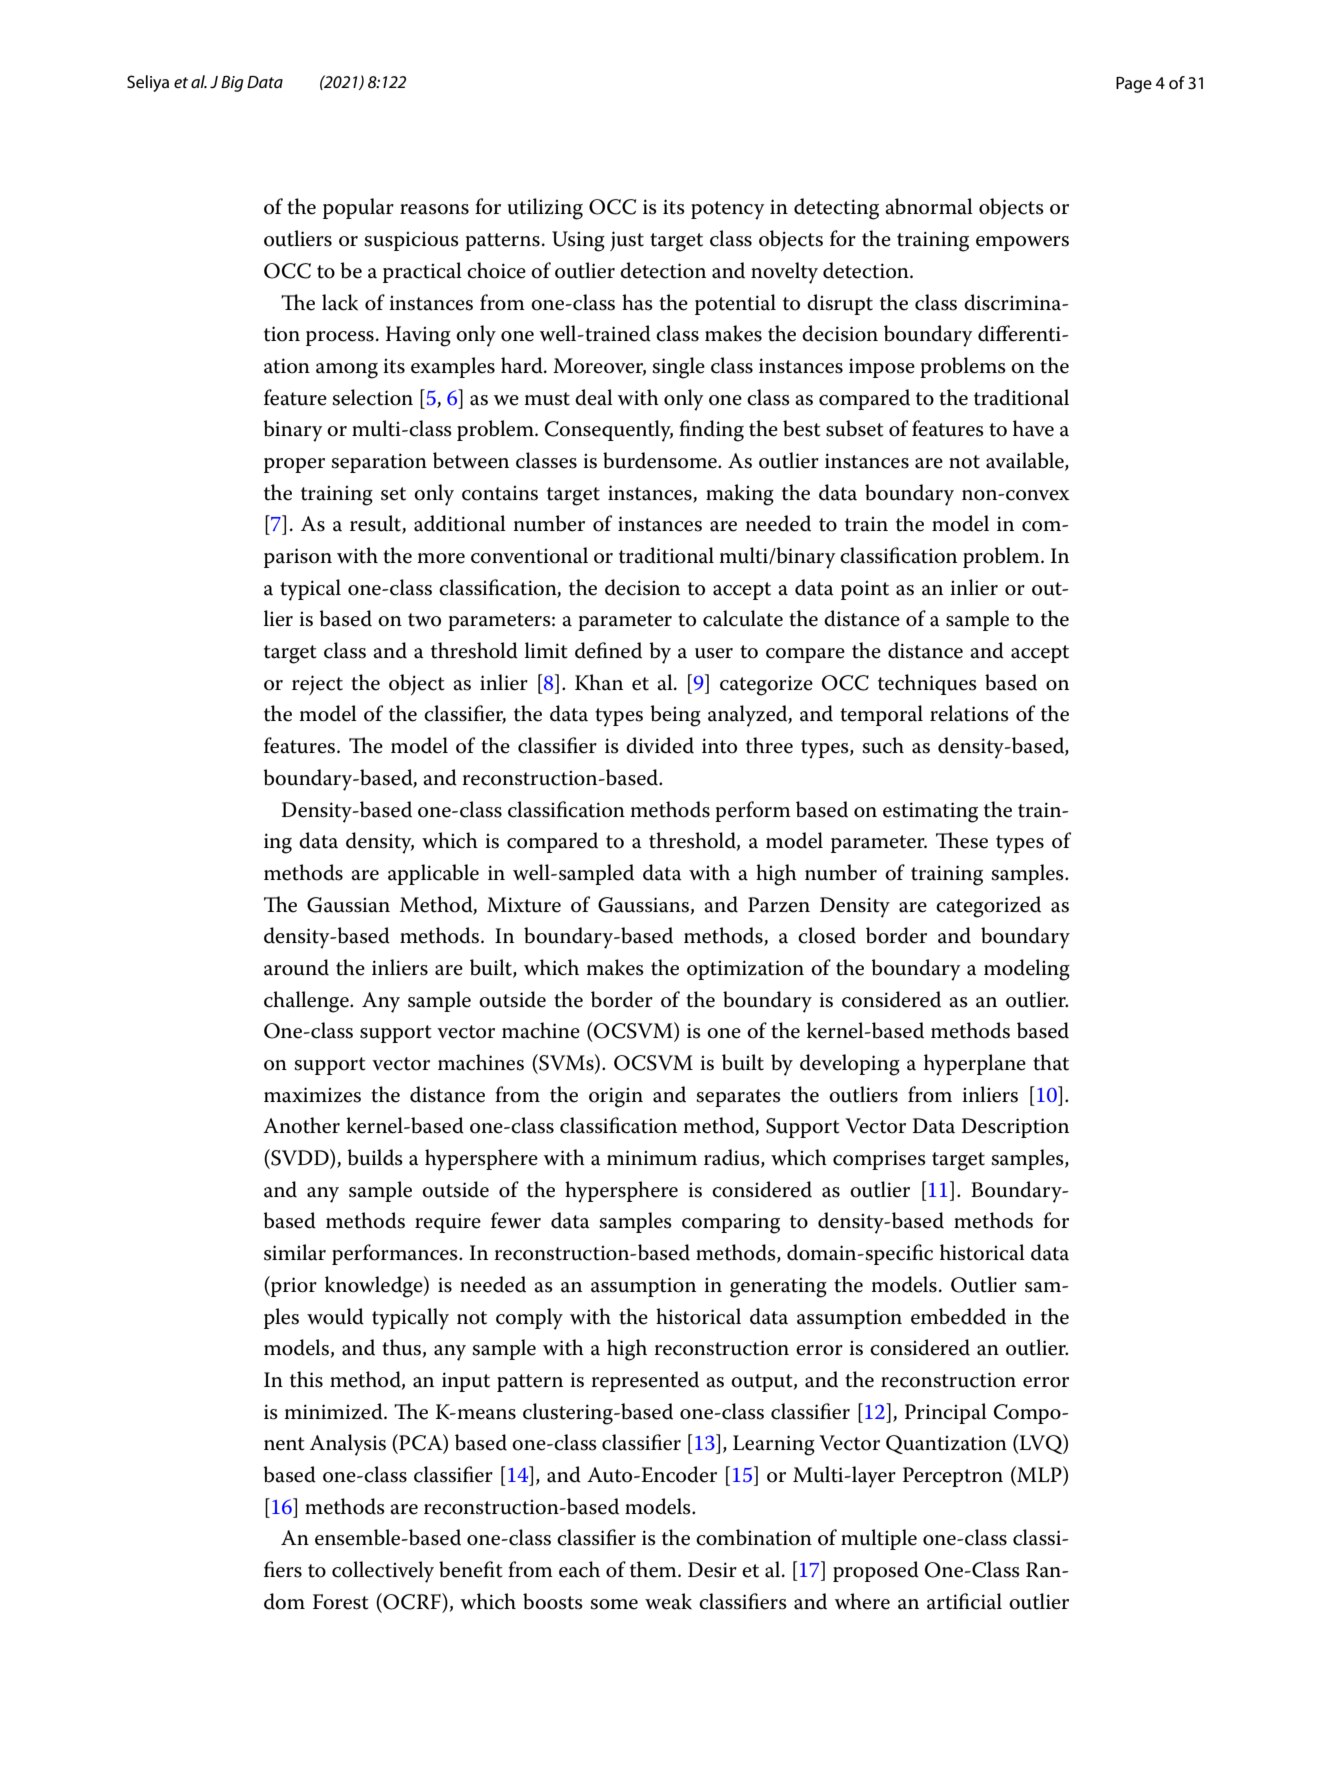 Image resolution: width=1333 pixels, height=1771 pixels. What do you see at coordinates (675, 716) in the image?
I see `being` at bounding box center [675, 716].
